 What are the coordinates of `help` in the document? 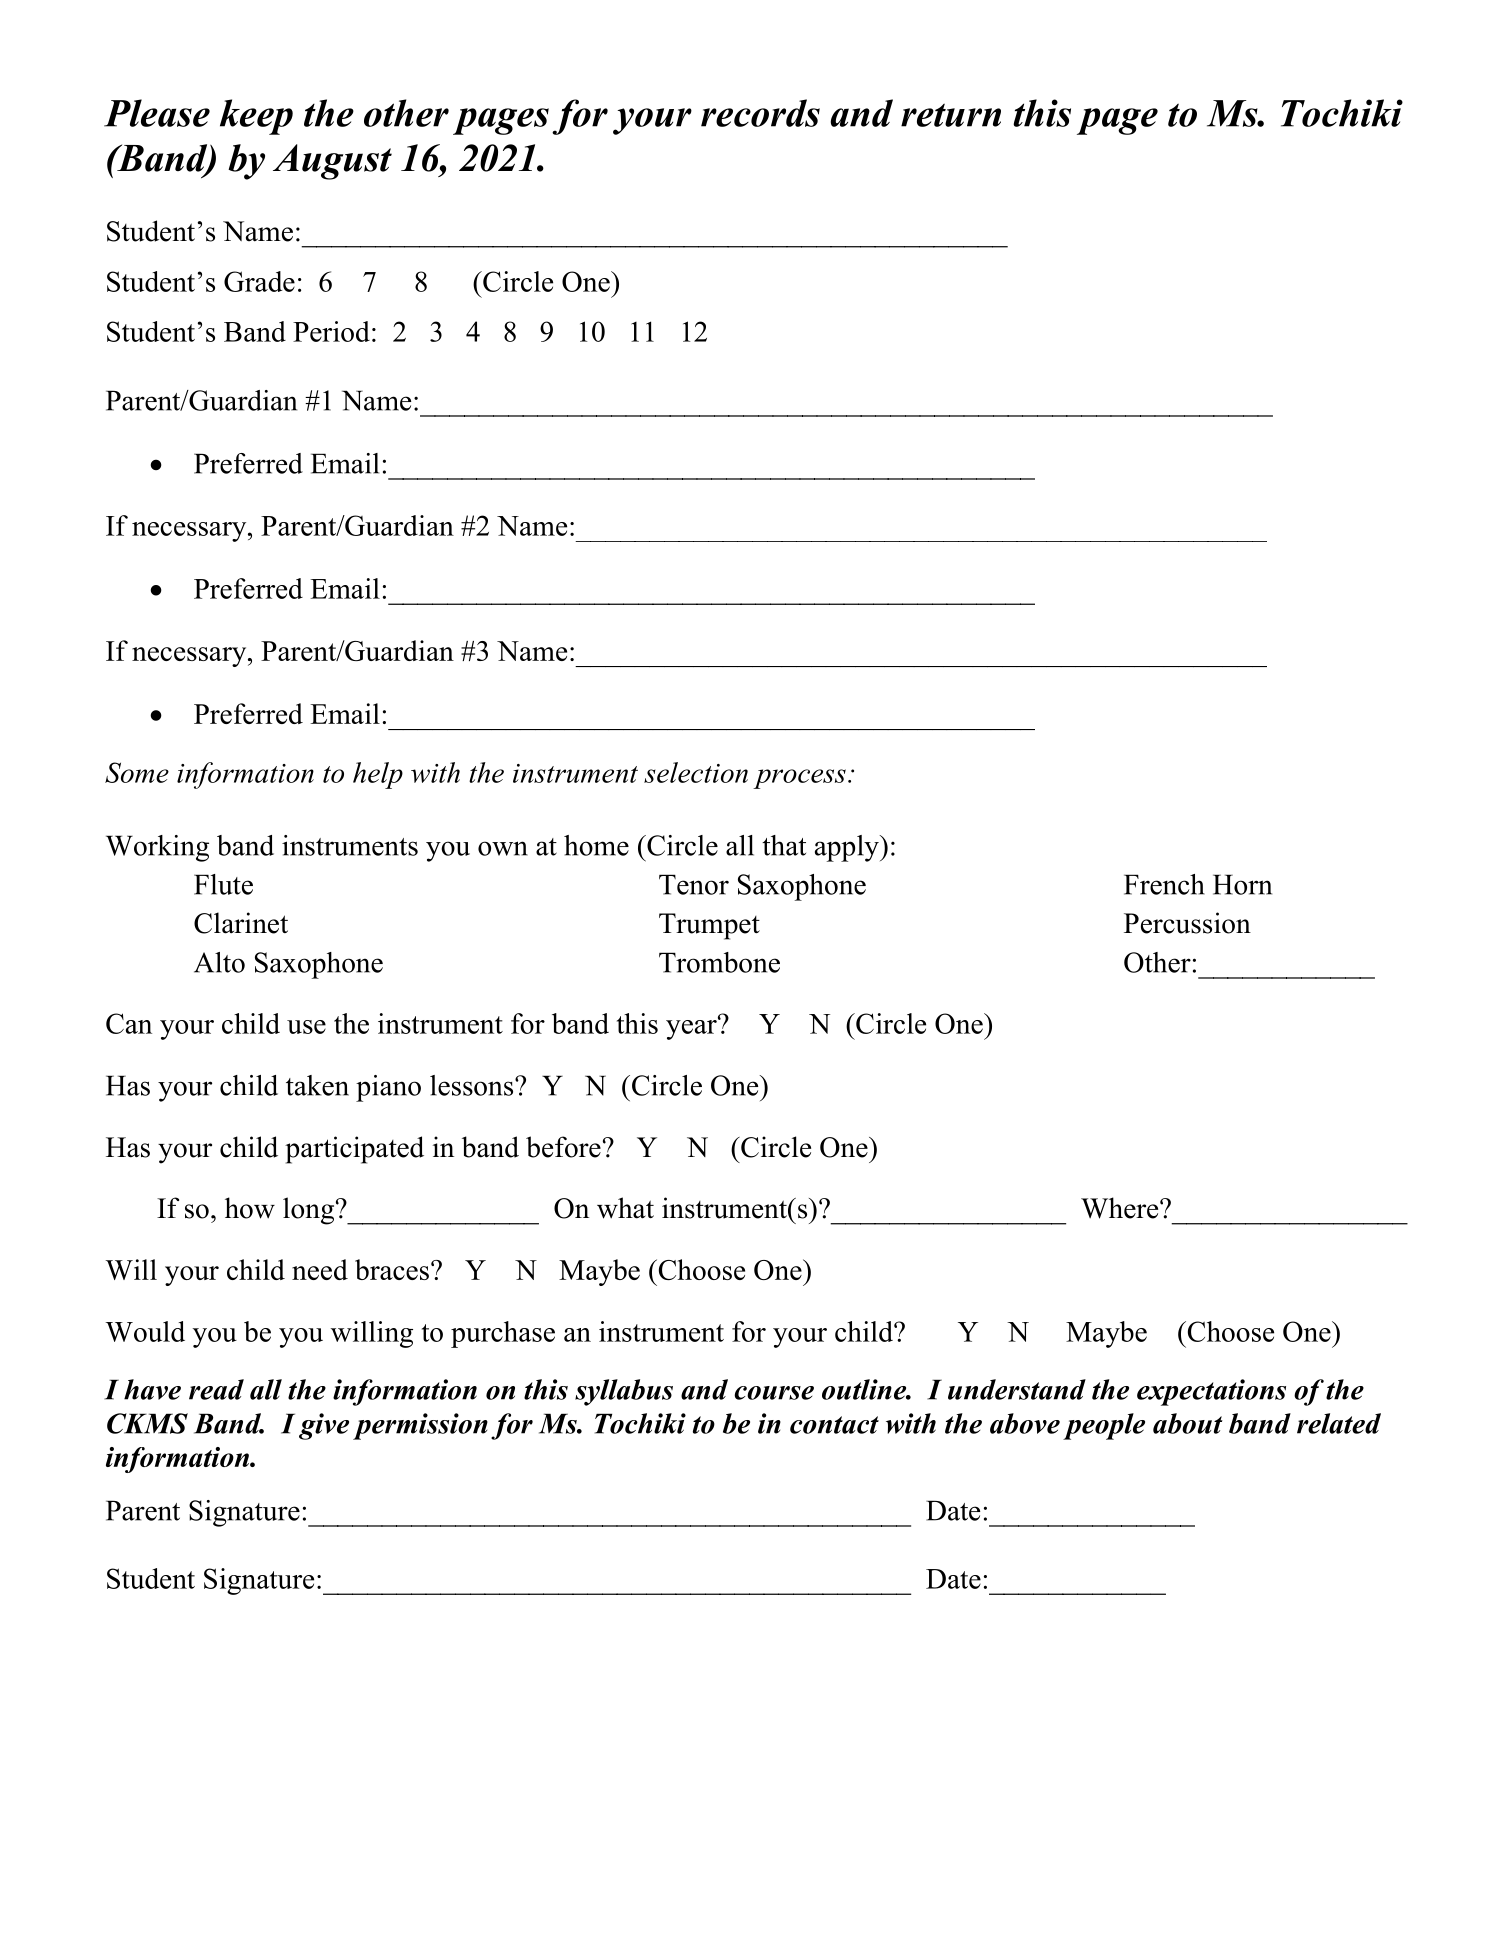 It's located at (378, 775).
